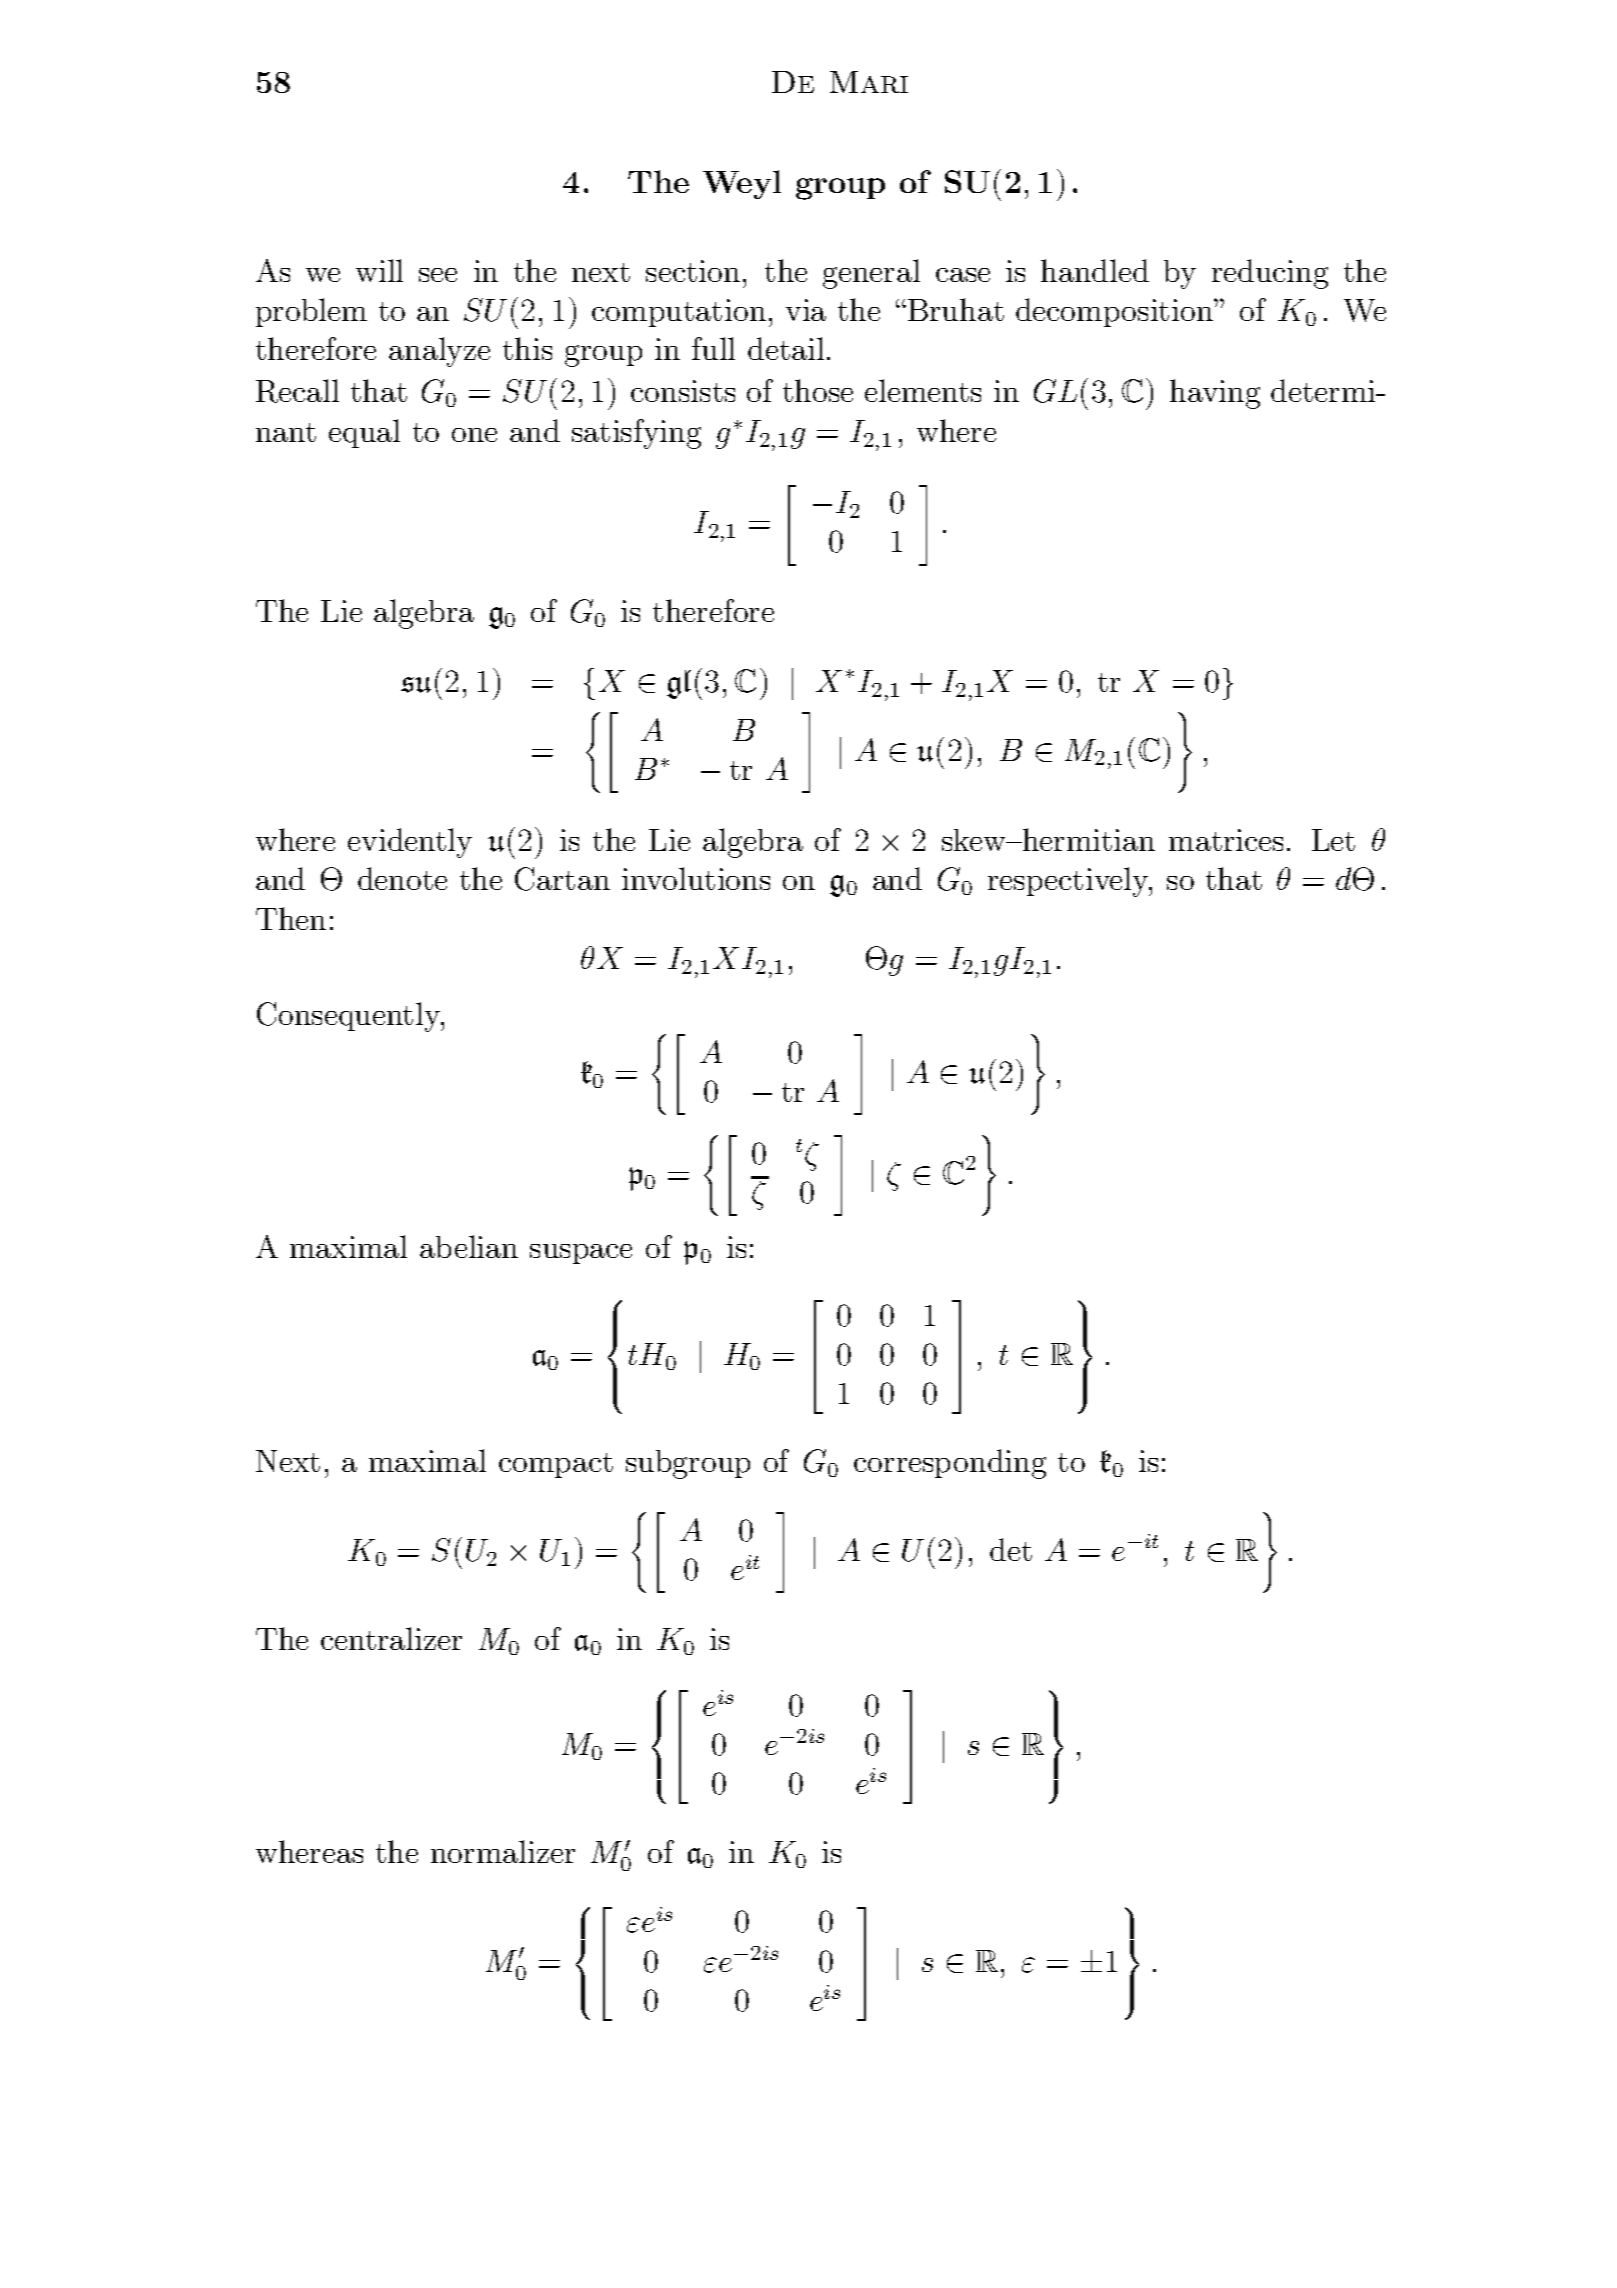 The image size is (1617, 2288). I want to click on compact, so click(556, 1465).
